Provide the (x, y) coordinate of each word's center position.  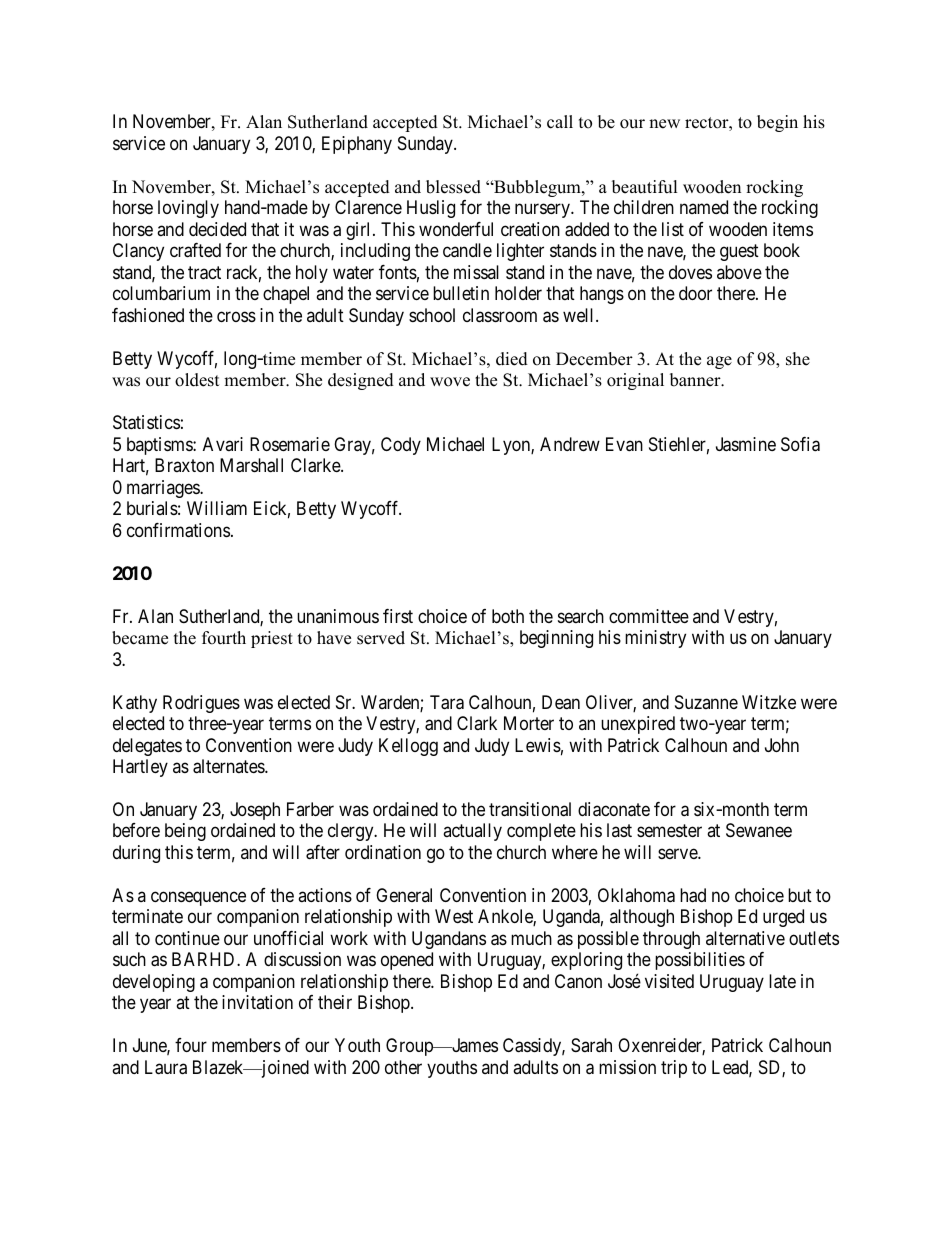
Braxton (184, 465)
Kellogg (408, 747)
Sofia (800, 444)
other (403, 1067)
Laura (166, 1067)
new (664, 124)
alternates (229, 766)
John (782, 745)
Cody (401, 446)
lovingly (188, 209)
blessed (453, 187)
